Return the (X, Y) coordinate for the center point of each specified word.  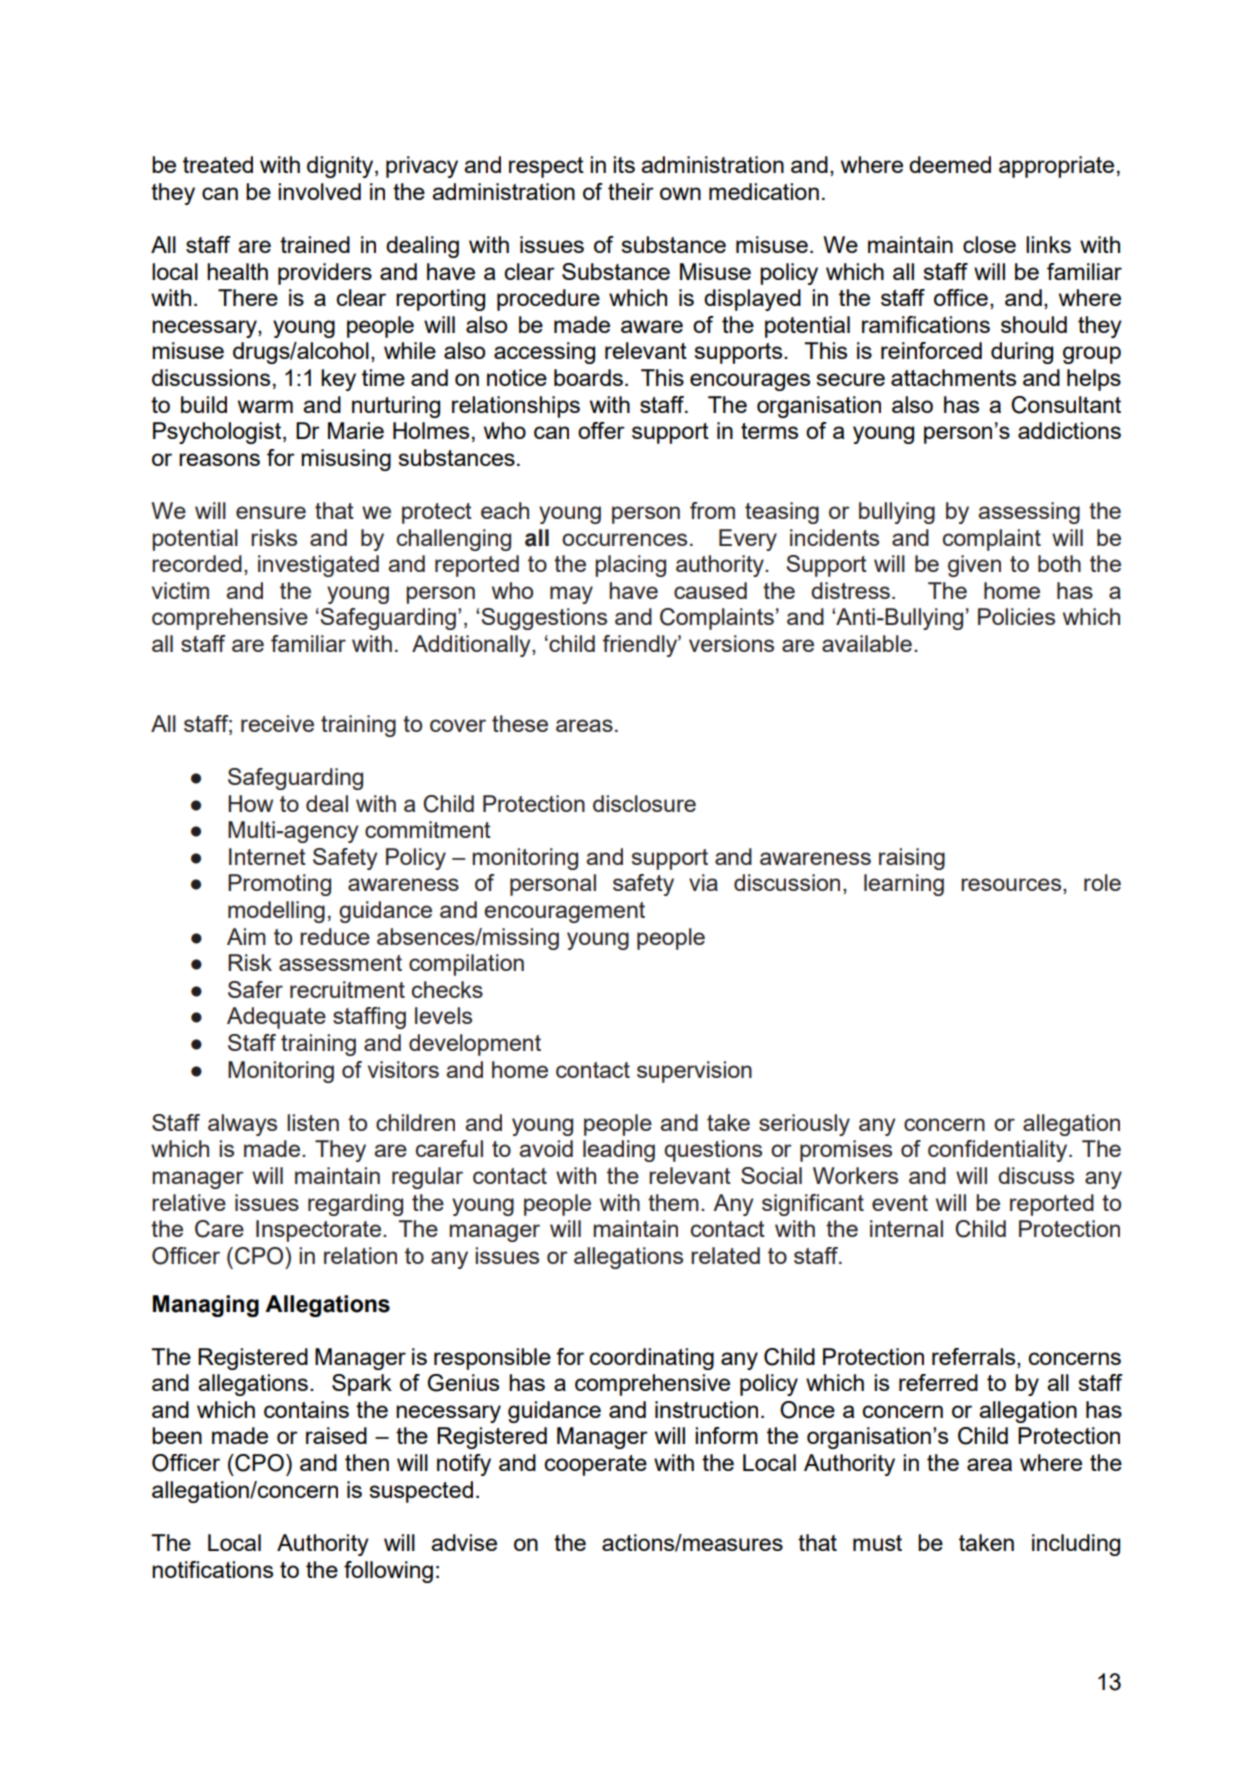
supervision (694, 1072)
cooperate (595, 1465)
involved (319, 191)
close (989, 244)
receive (277, 723)
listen (313, 1122)
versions (731, 643)
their (631, 191)
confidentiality (999, 1151)
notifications (212, 1569)
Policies (1016, 616)
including (1076, 1545)
